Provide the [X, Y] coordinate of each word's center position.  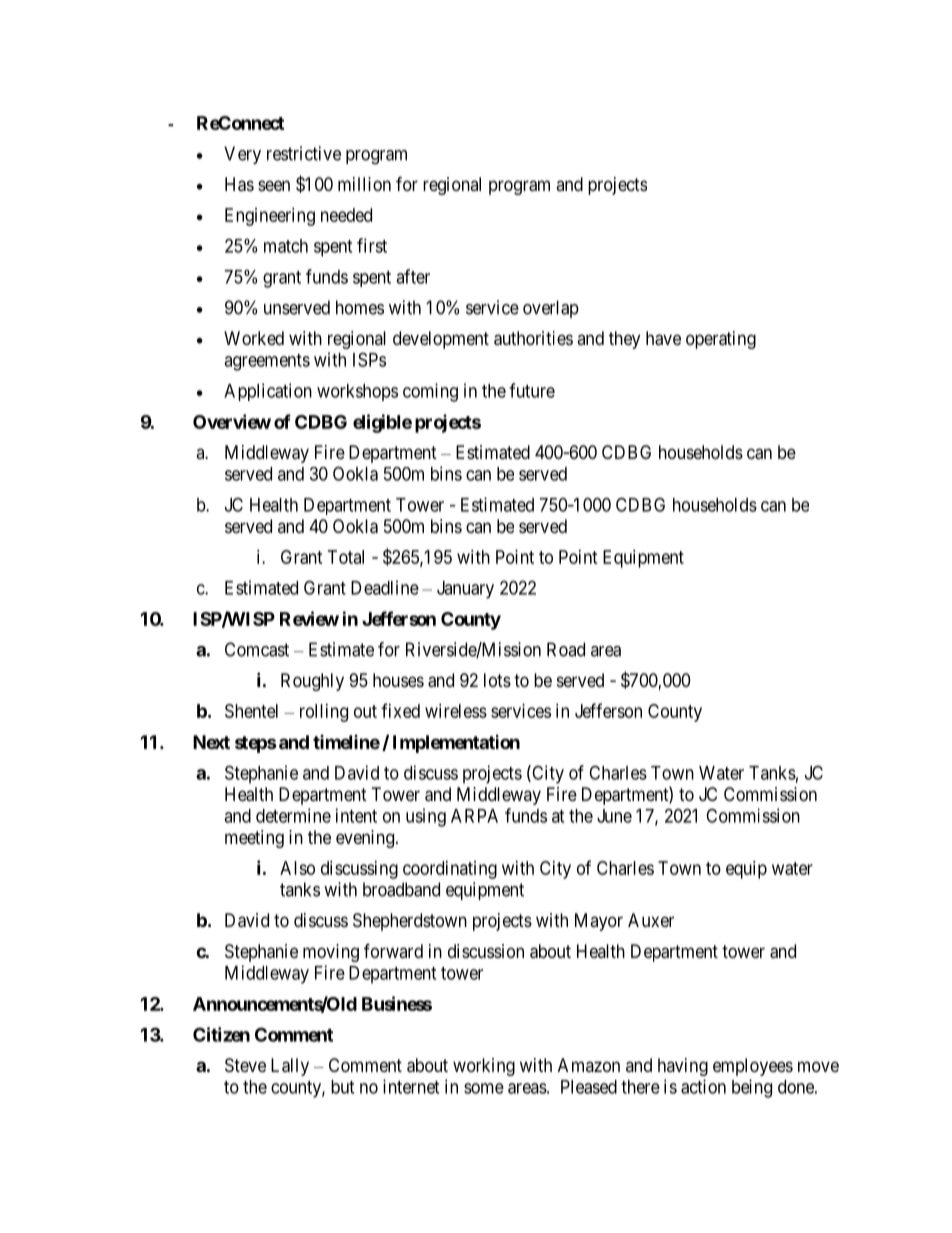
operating [721, 340]
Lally [290, 1067]
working [484, 1067]
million [364, 184]
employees [753, 1067]
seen [274, 185]
